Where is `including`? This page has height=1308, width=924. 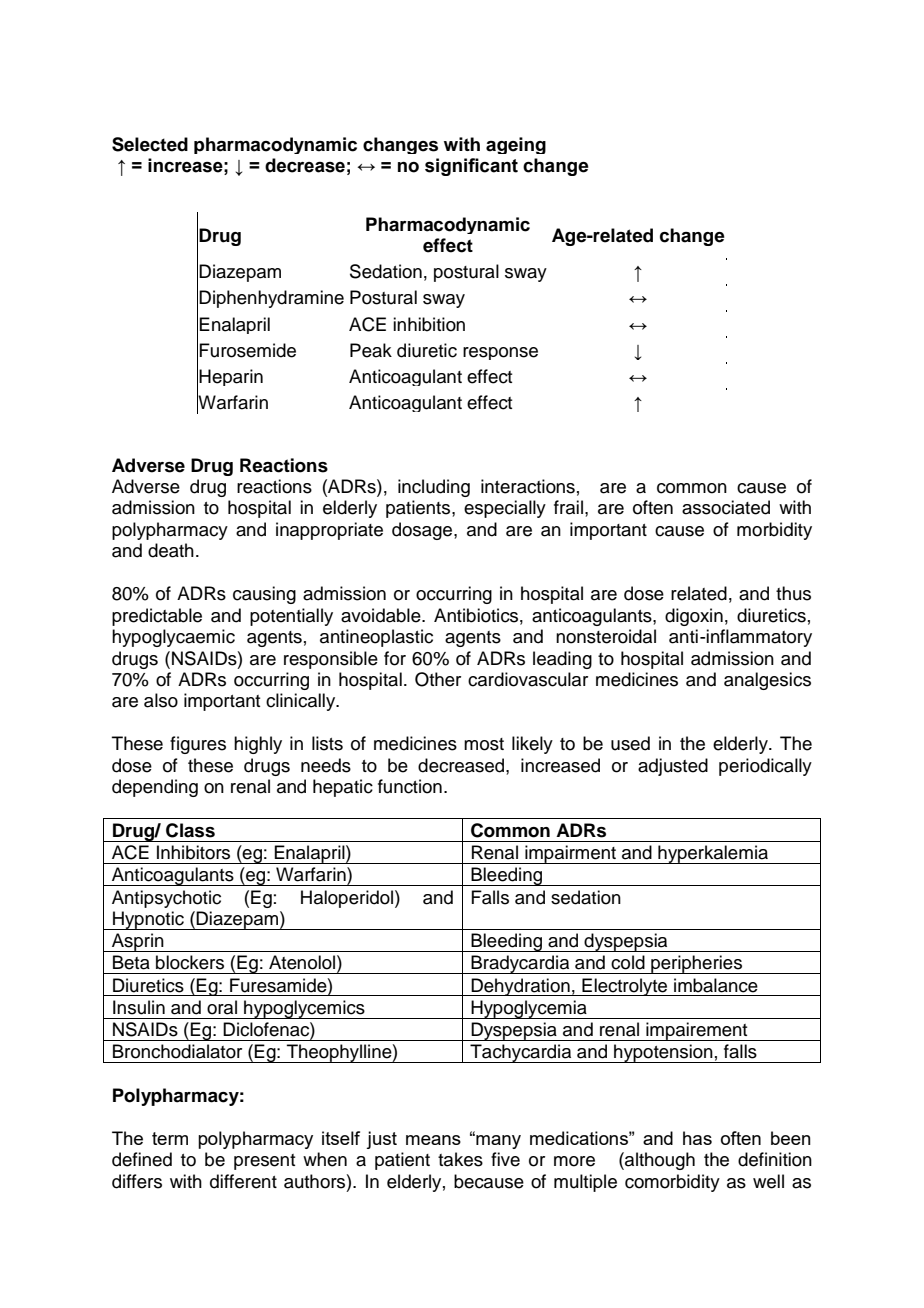 including is located at coordinates (434, 488).
